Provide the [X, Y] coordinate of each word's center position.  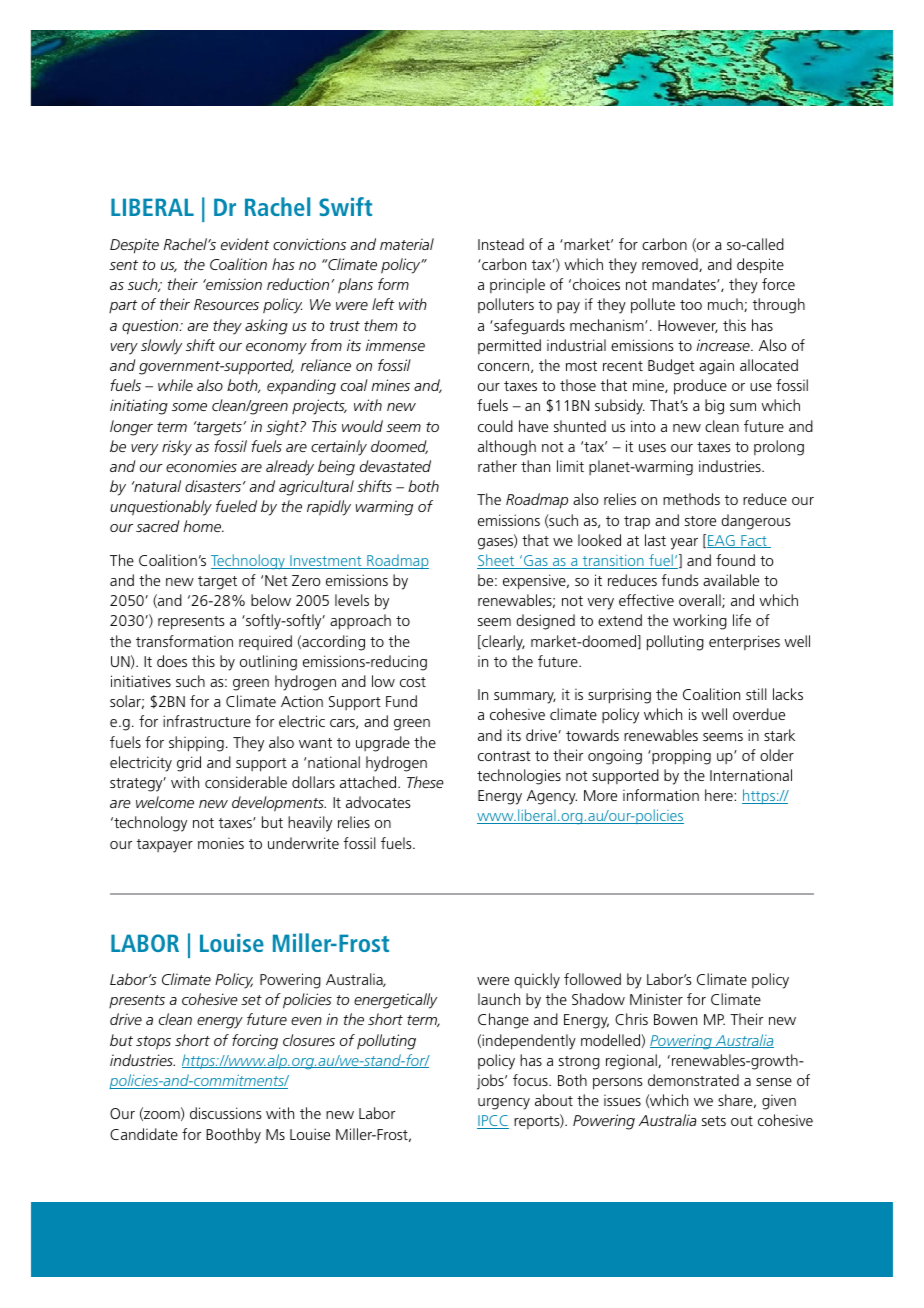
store [700, 521]
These [425, 782]
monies [221, 843]
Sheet [497, 561]
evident [245, 244]
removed [671, 265]
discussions [225, 1113]
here [720, 795]
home [203, 526]
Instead [501, 244]
